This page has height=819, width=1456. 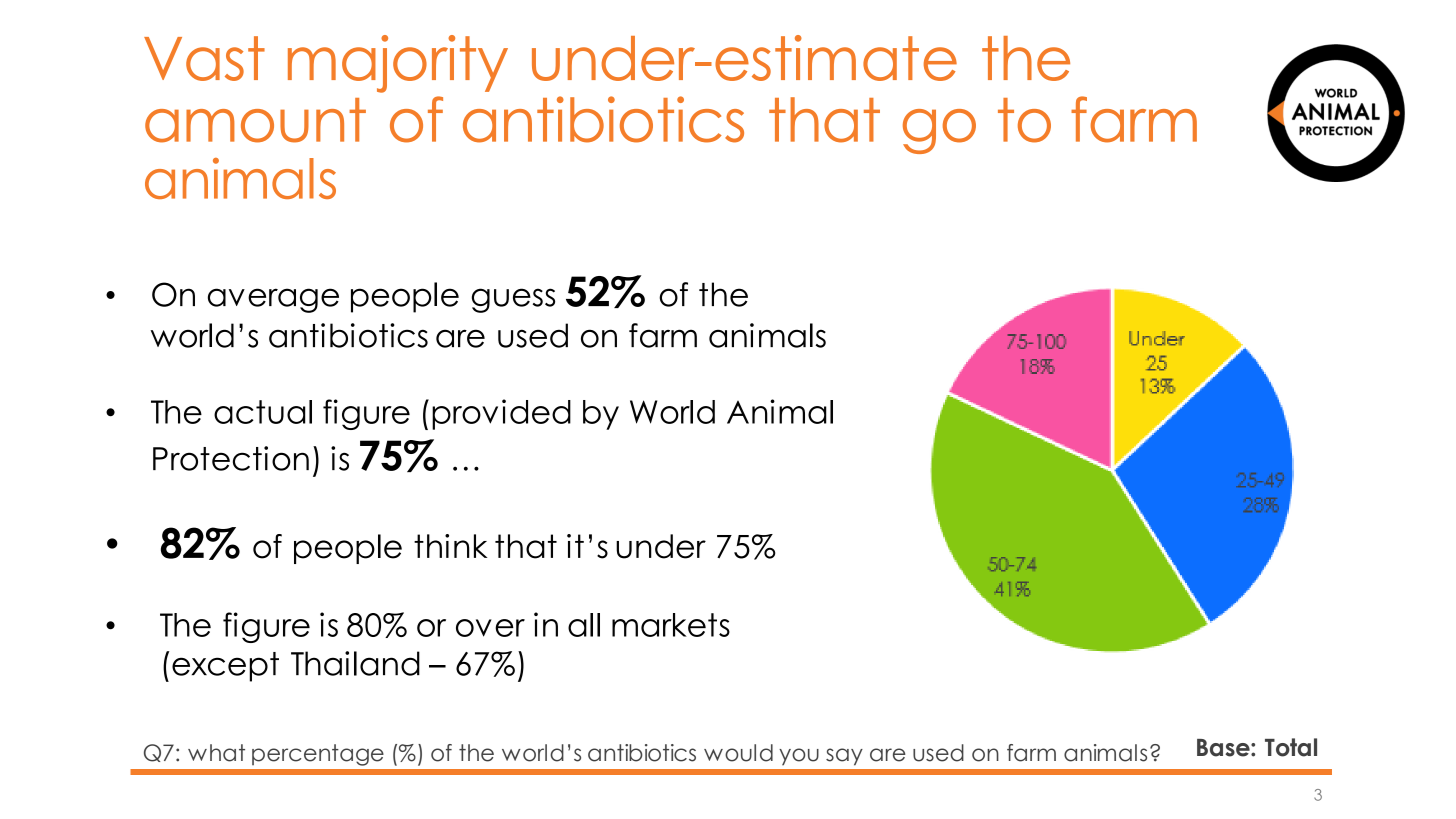 I want to click on actual, so click(x=263, y=412).
